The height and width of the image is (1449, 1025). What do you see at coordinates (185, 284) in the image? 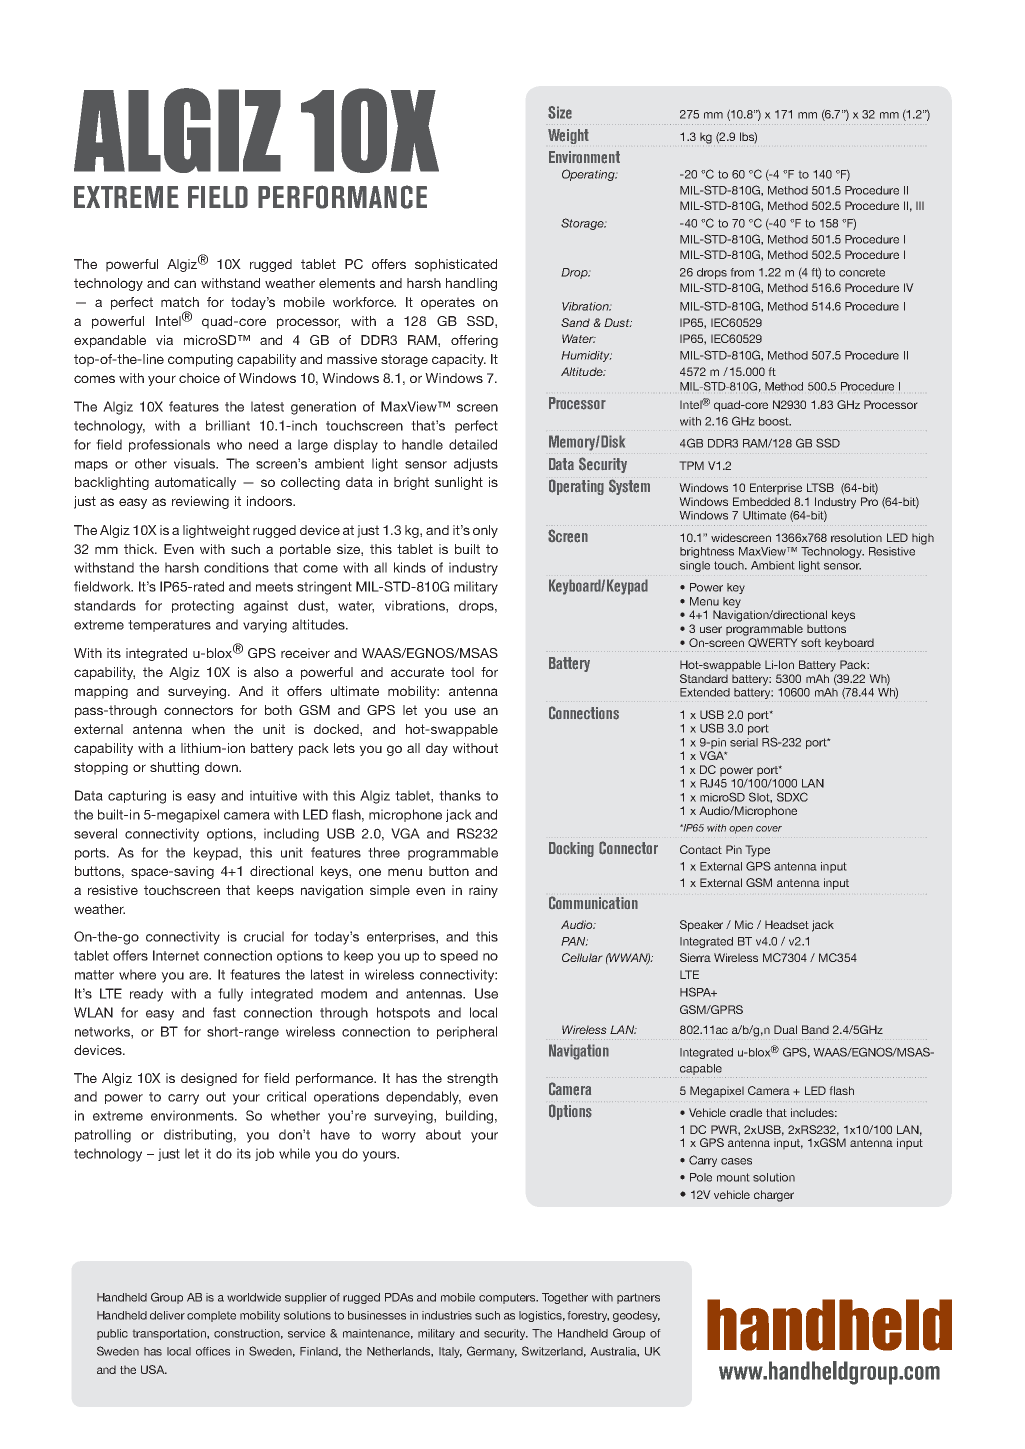
I see `can` at bounding box center [185, 284].
